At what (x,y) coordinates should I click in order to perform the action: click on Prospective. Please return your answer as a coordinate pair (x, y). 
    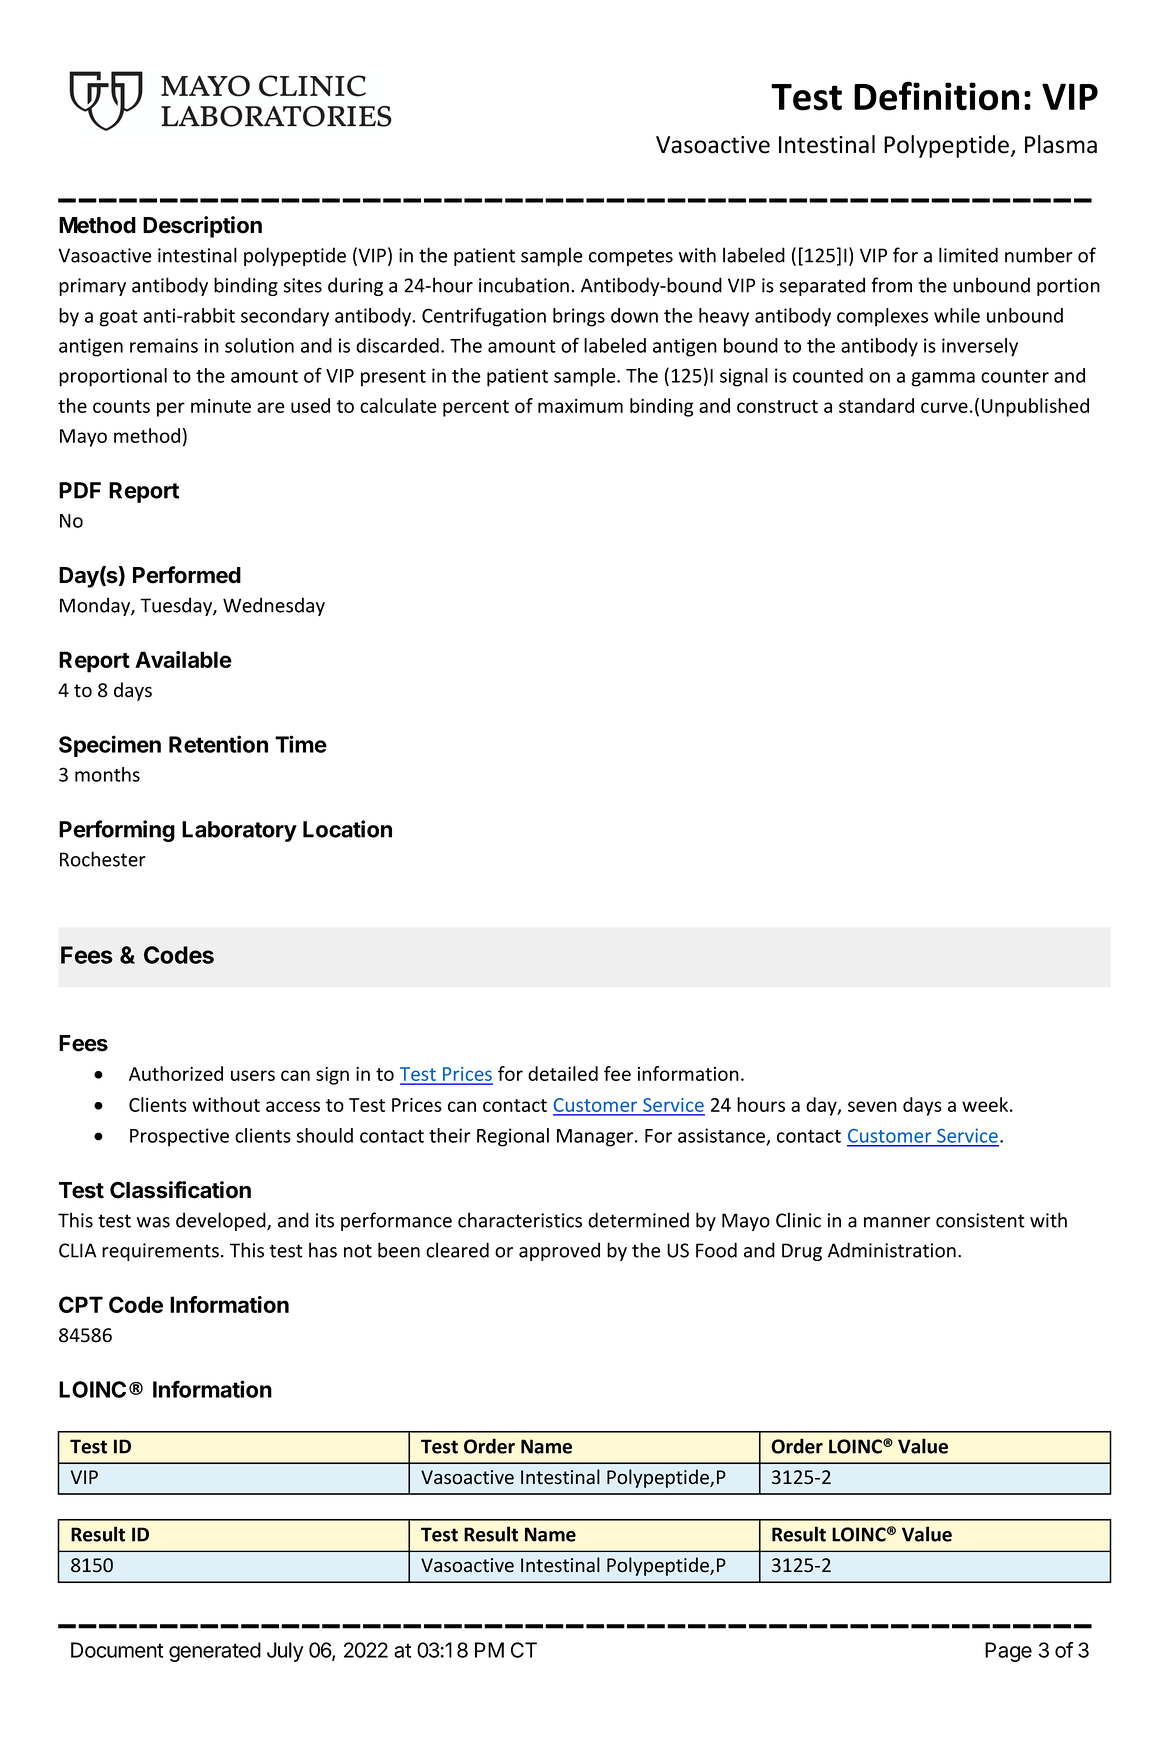
    Looking at the image, I should click on (179, 1137).
